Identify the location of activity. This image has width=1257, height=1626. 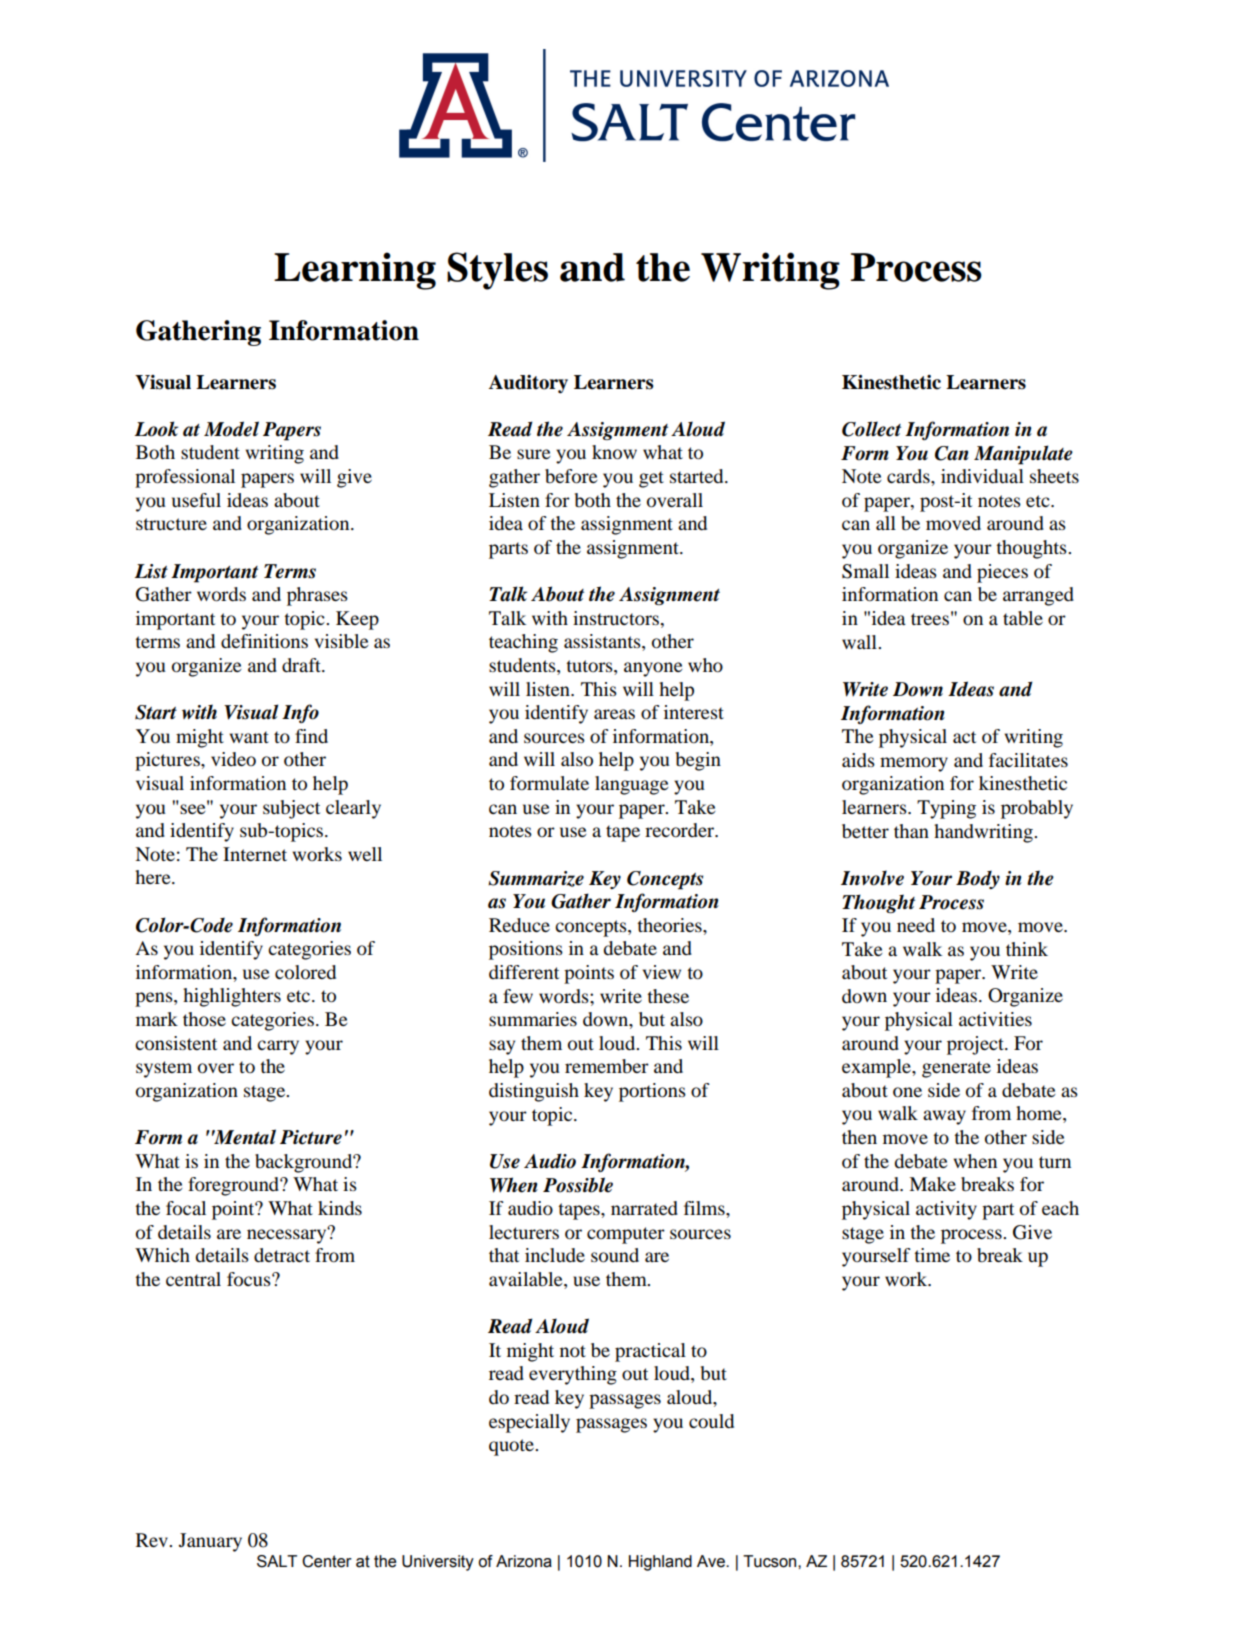
(946, 1210).
